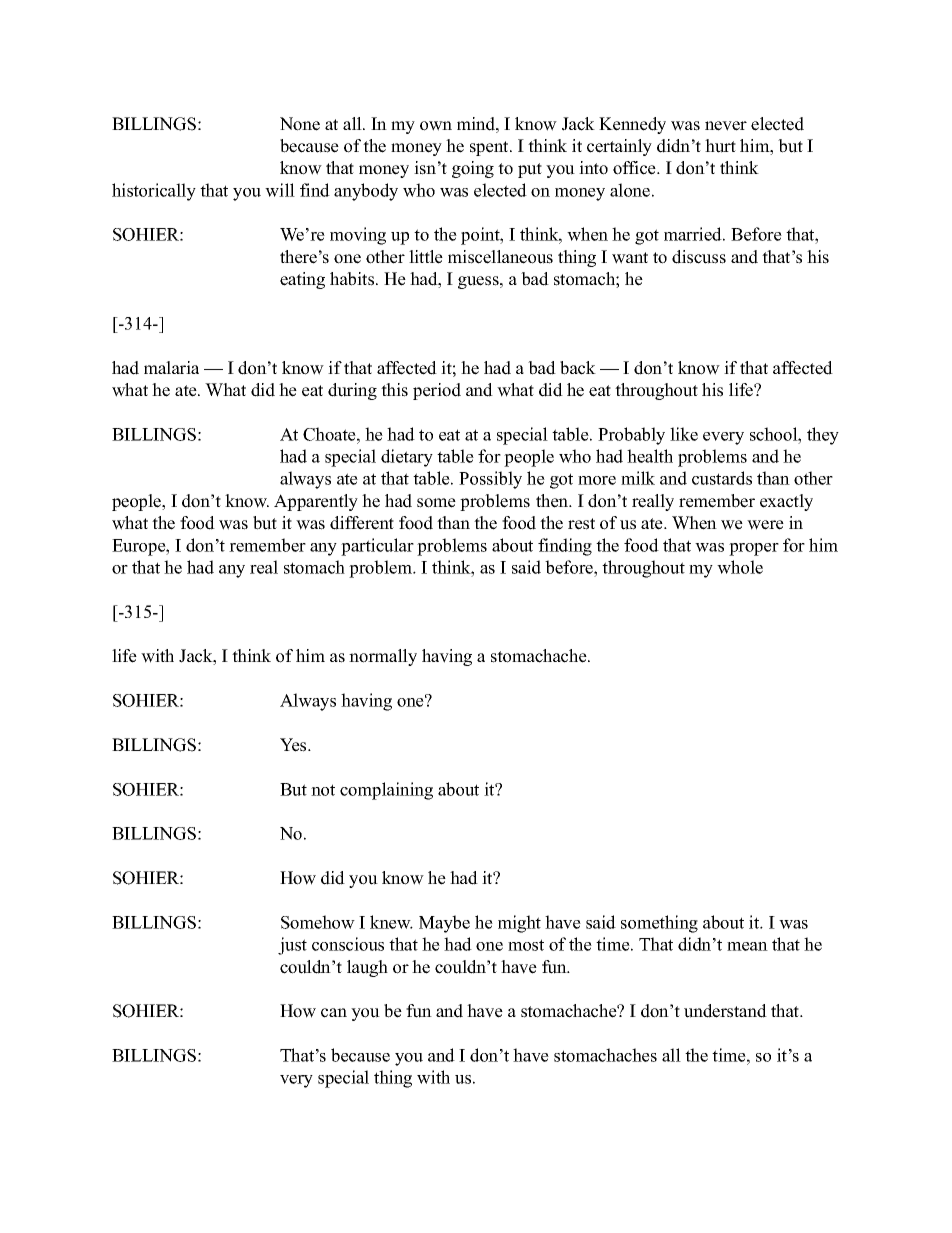 The image size is (952, 1233). What do you see at coordinates (720, 146) in the screenshot?
I see `hurt` at bounding box center [720, 146].
